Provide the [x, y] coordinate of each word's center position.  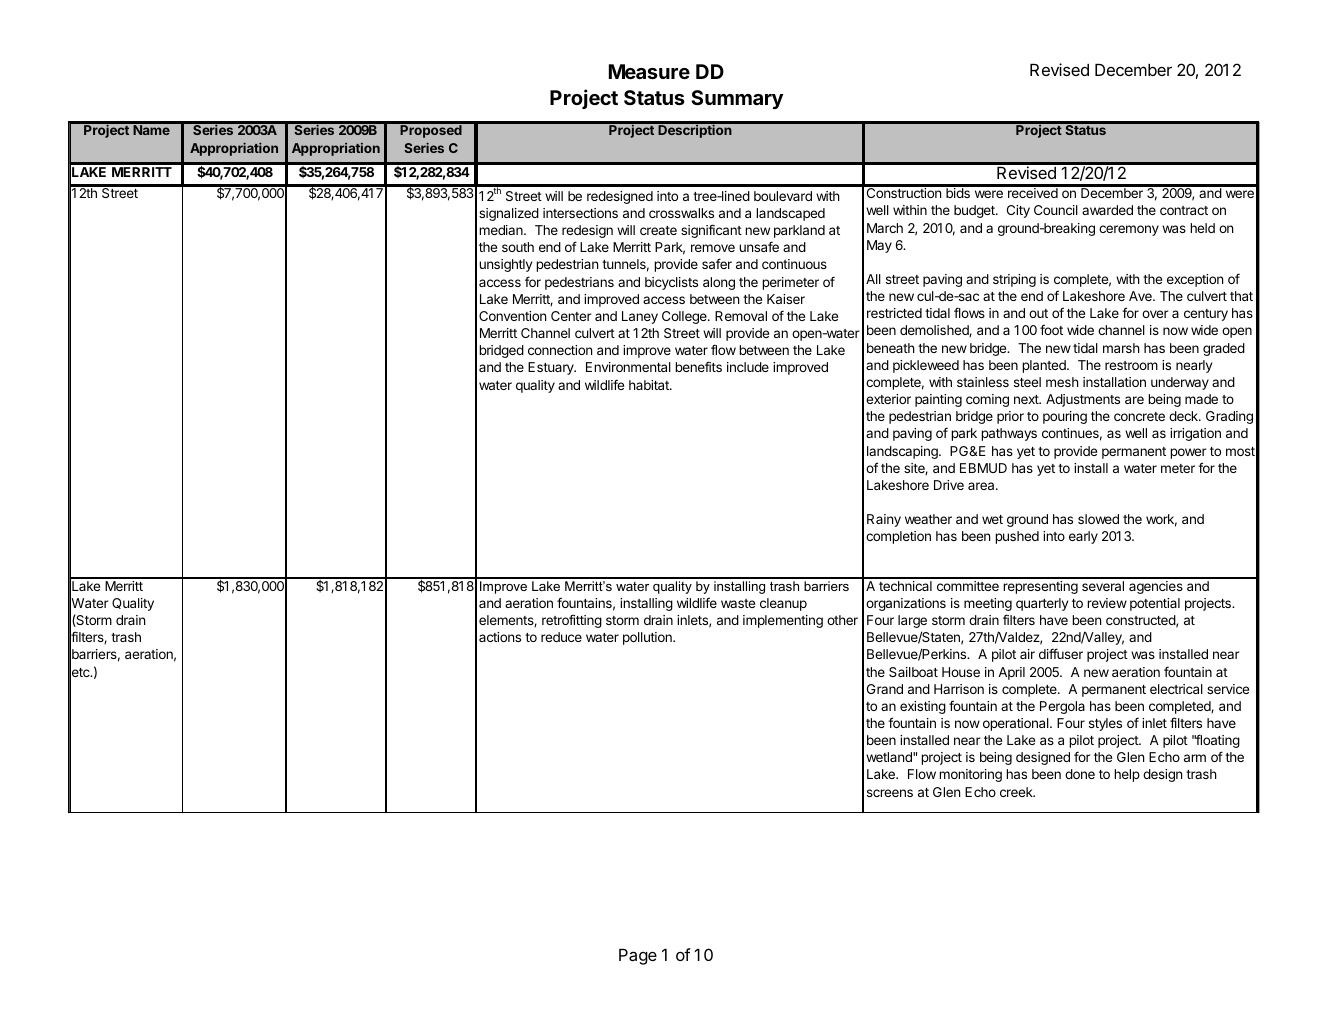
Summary [737, 99]
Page [638, 957]
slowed [1098, 519]
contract [1184, 210]
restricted [894, 313]
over [1155, 314]
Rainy [884, 520]
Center [571, 316]
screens [890, 793]
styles [1105, 724]
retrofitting [572, 621]
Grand [885, 689]
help [1127, 775]
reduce [561, 637]
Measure [649, 71]
